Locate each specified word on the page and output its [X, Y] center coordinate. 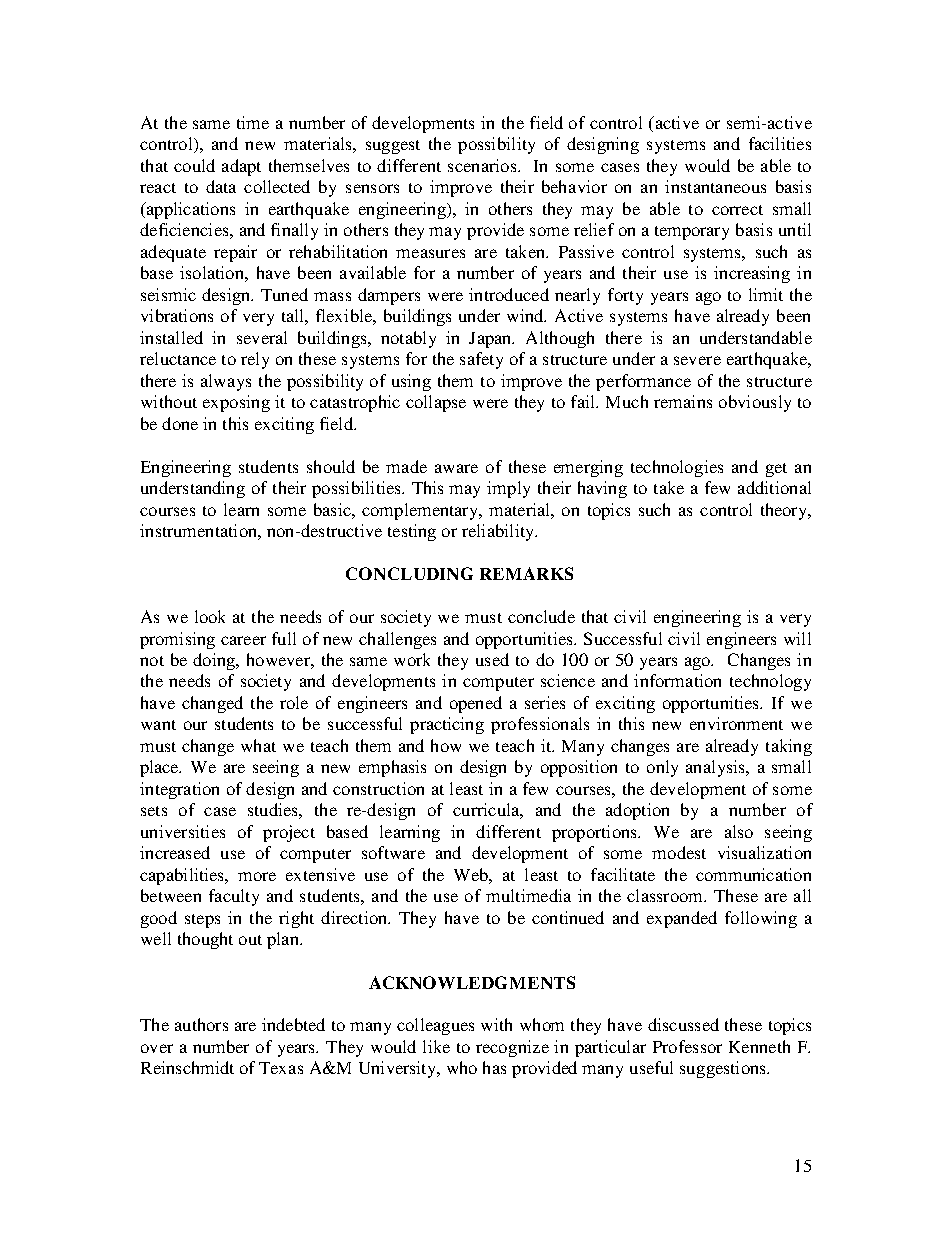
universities [183, 831]
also [739, 831]
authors [201, 1024]
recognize [512, 1048]
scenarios [483, 165]
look [210, 616]
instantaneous [715, 186]
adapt [241, 167]
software [393, 852]
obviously [755, 403]
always [226, 382]
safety [481, 360]
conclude [541, 616]
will [797, 638]
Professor [687, 1046]
